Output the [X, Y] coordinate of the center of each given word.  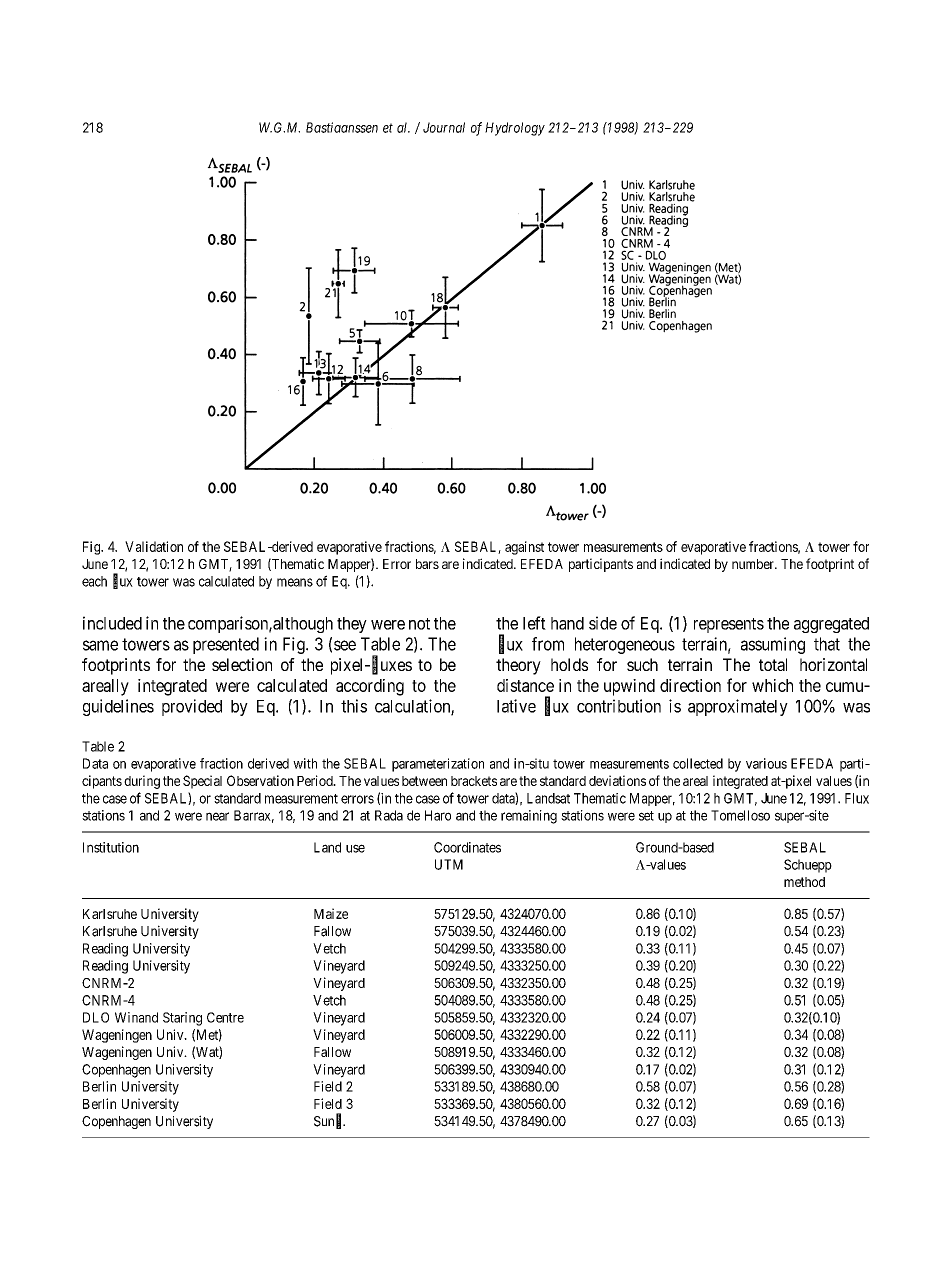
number [754, 564]
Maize [331, 913]
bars [427, 564]
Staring [182, 1019]
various [766, 763]
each [94, 581]
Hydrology [515, 129]
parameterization [438, 765]
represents [729, 625]
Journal [444, 127]
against [524, 548]
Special [202, 782]
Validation [154, 546]
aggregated [831, 625]
